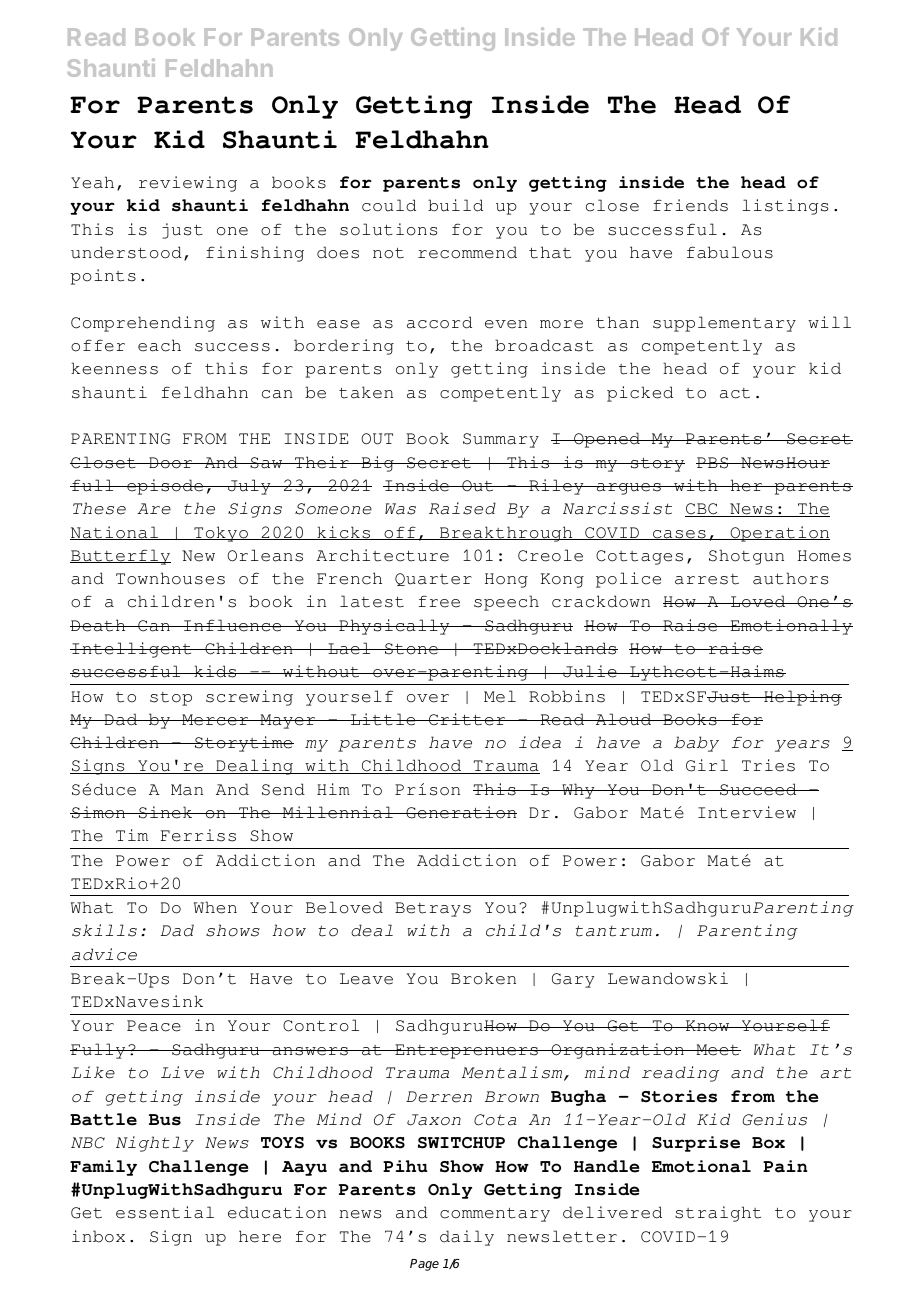 Image resolution: width=924 pixels, height=1308 pixels. I want to click on stop, so click(171, 699).
